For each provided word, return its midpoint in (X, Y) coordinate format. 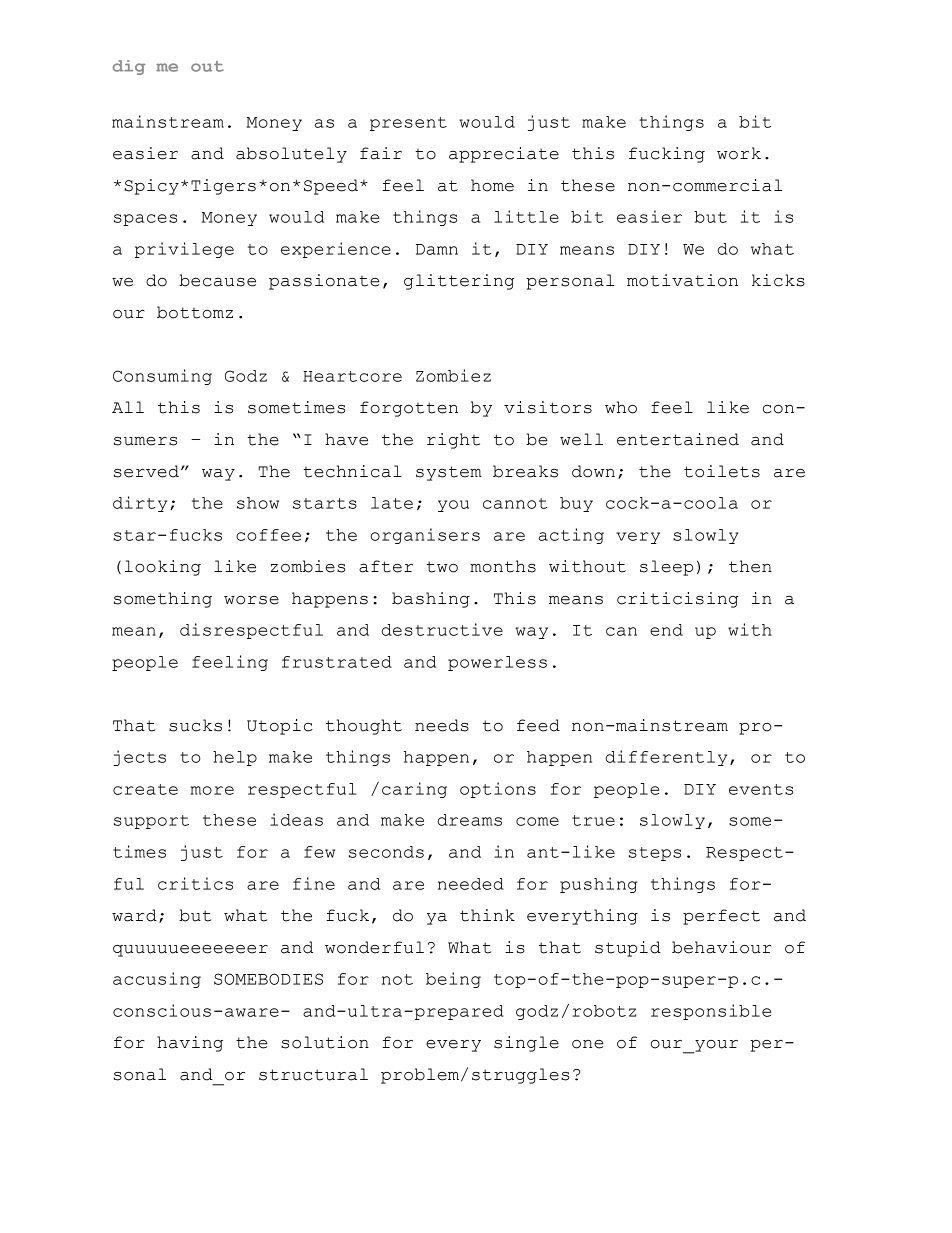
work (739, 153)
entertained (678, 439)
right (453, 441)
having (190, 1044)
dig (129, 67)
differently (666, 758)
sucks (195, 725)
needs (442, 725)
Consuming (162, 377)
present (408, 124)
